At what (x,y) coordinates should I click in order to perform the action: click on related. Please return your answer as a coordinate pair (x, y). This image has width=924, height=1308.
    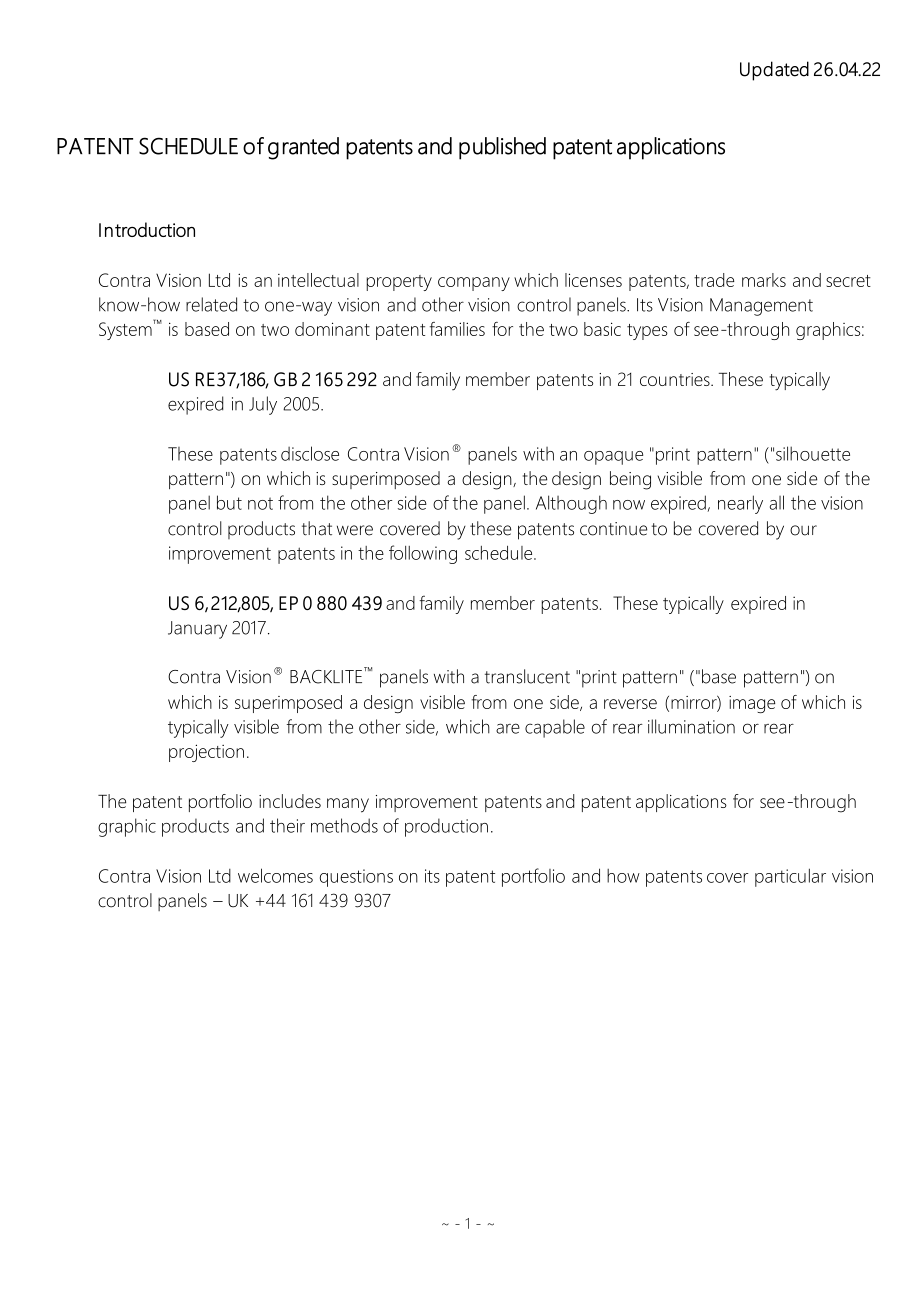
    Looking at the image, I should click on (211, 304).
